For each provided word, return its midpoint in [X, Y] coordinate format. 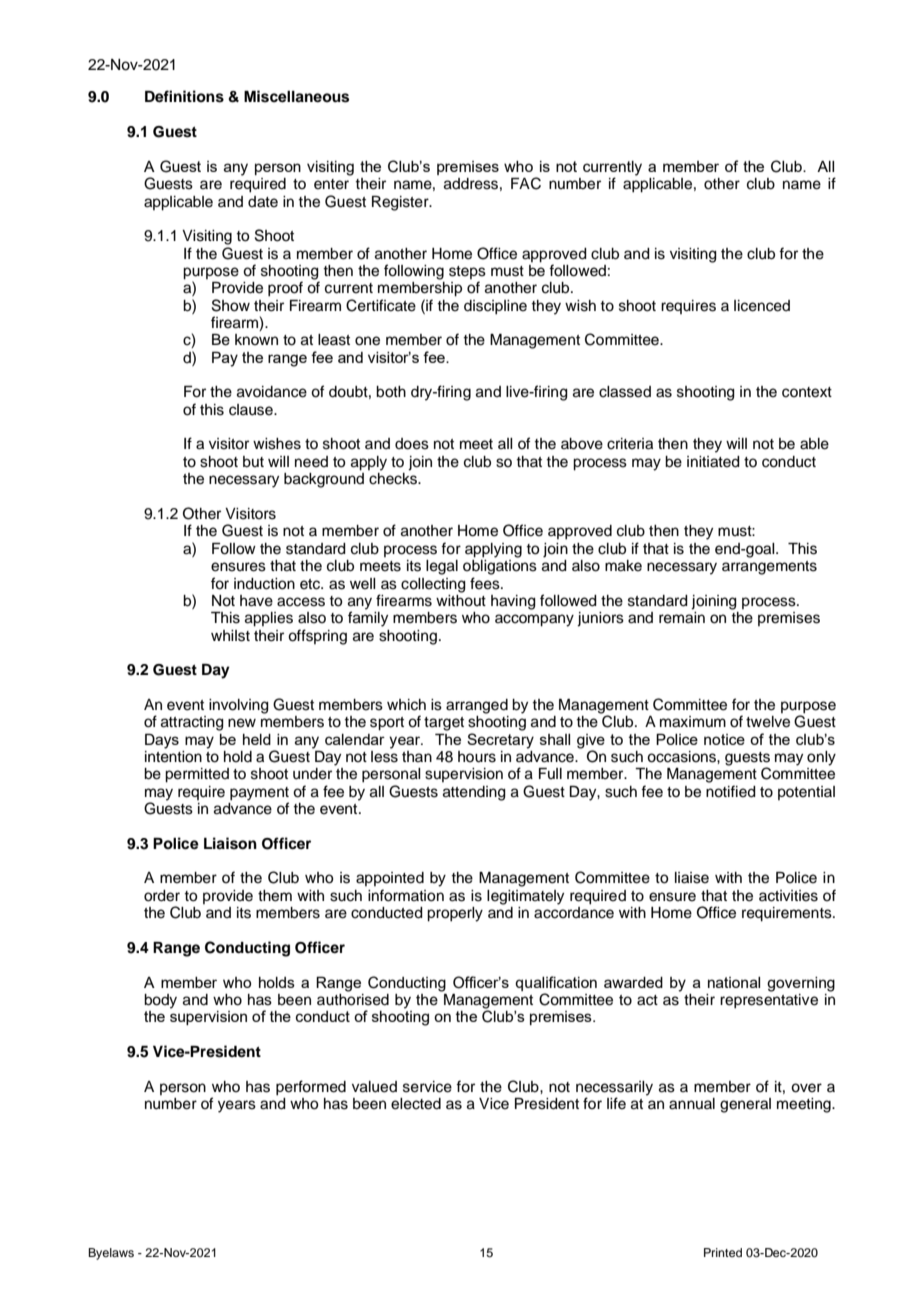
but [253, 462]
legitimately [525, 897]
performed [311, 1088]
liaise [692, 878]
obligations [500, 566]
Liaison [230, 843]
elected [416, 1104]
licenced [762, 306]
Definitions [184, 96]
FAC [526, 183]
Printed [723, 1252]
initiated [713, 462]
